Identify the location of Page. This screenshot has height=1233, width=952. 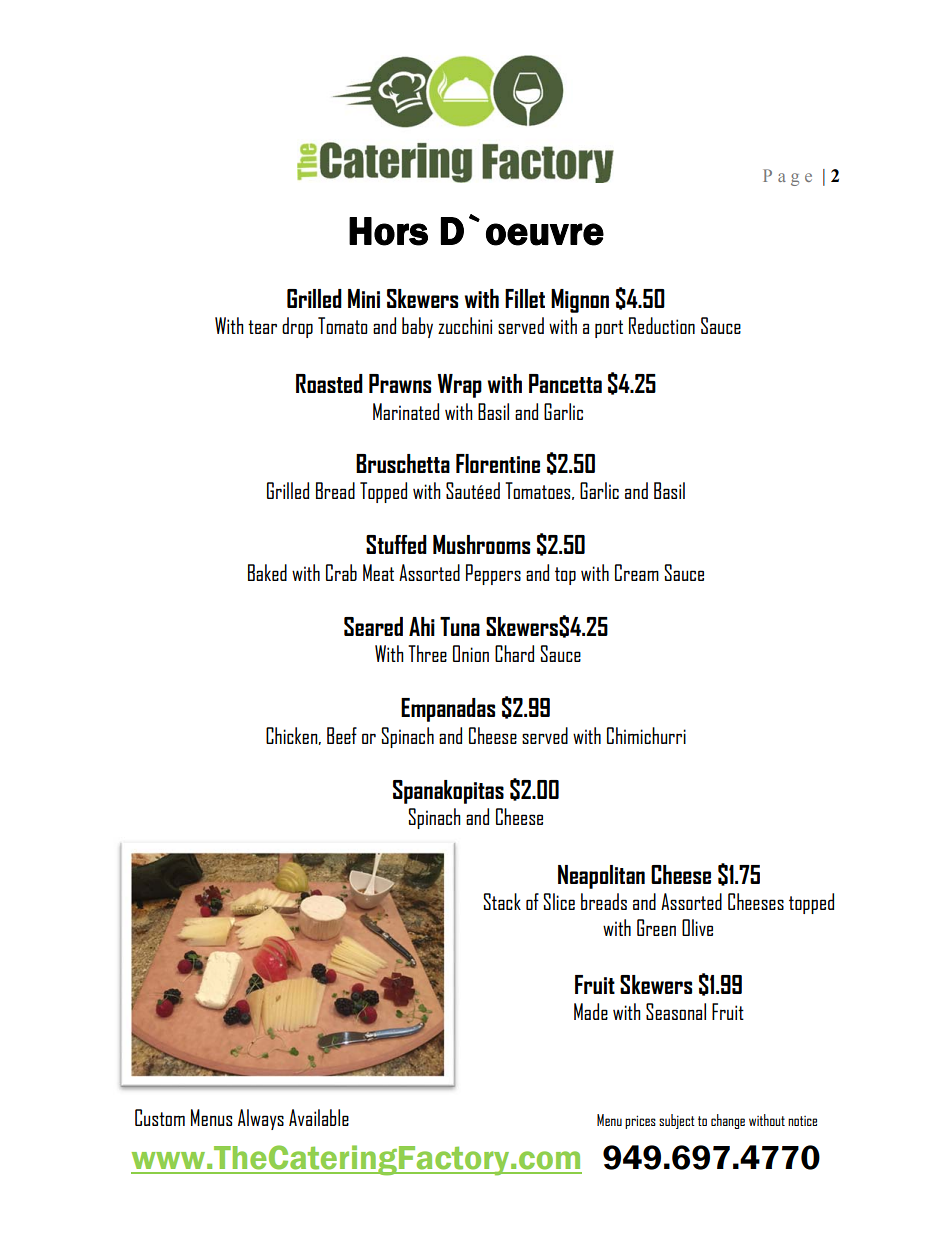
(787, 177).
